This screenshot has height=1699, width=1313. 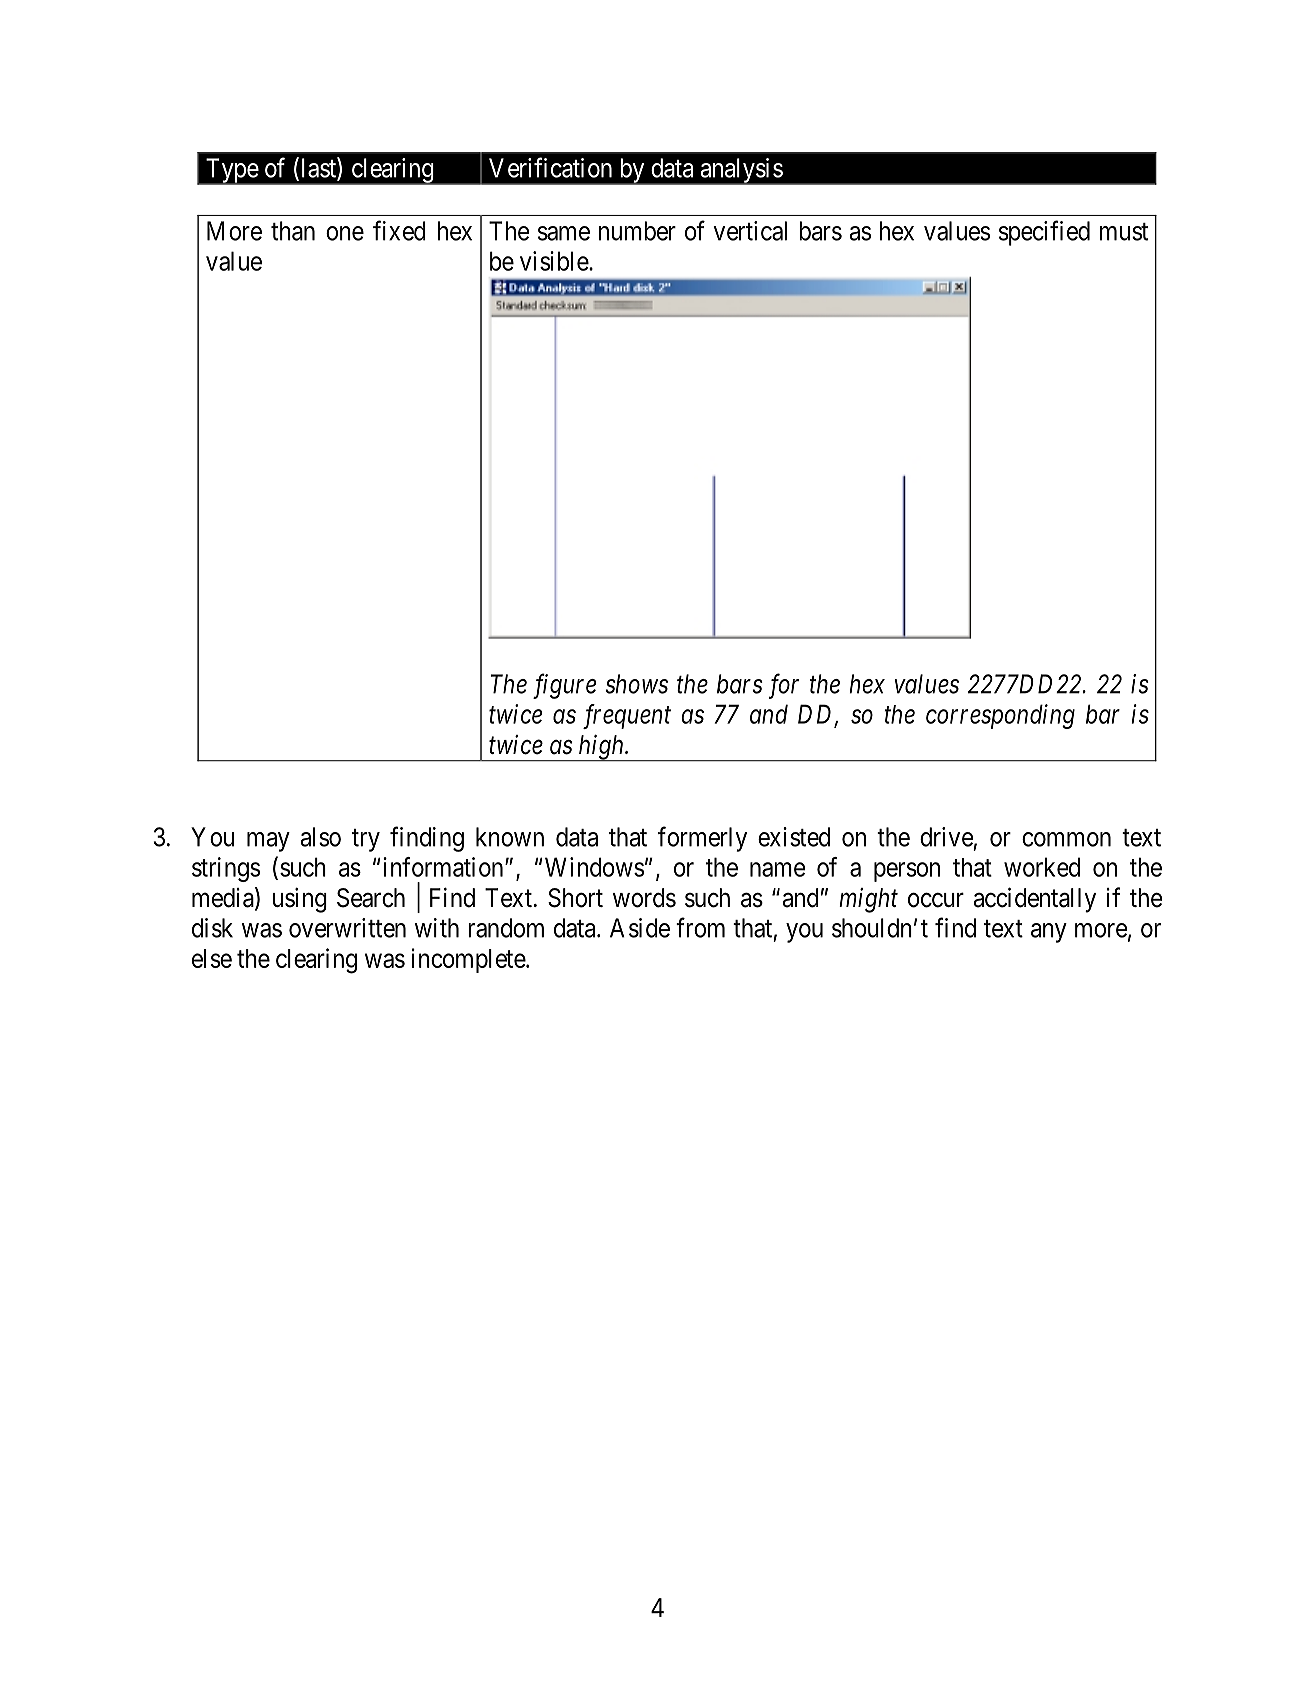 What do you see at coordinates (1000, 716) in the screenshot?
I see `corresponding` at bounding box center [1000, 716].
